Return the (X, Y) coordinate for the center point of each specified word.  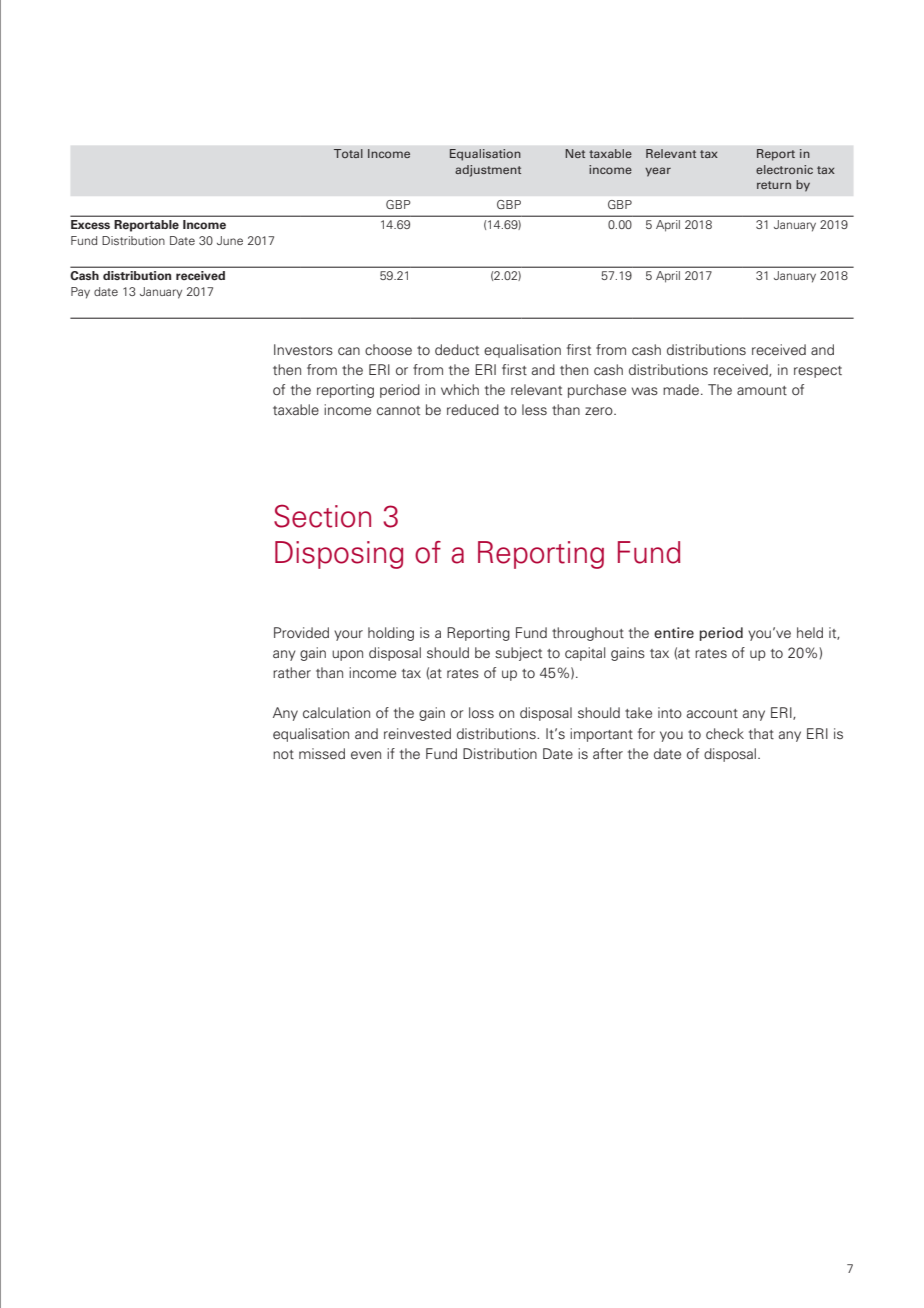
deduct (457, 349)
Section (322, 516)
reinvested (417, 733)
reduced (473, 409)
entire (674, 632)
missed (322, 753)
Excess (90, 225)
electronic (784, 169)
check (725, 733)
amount (762, 390)
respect (818, 372)
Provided (301, 632)
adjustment (488, 171)
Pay (80, 293)
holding (391, 634)
